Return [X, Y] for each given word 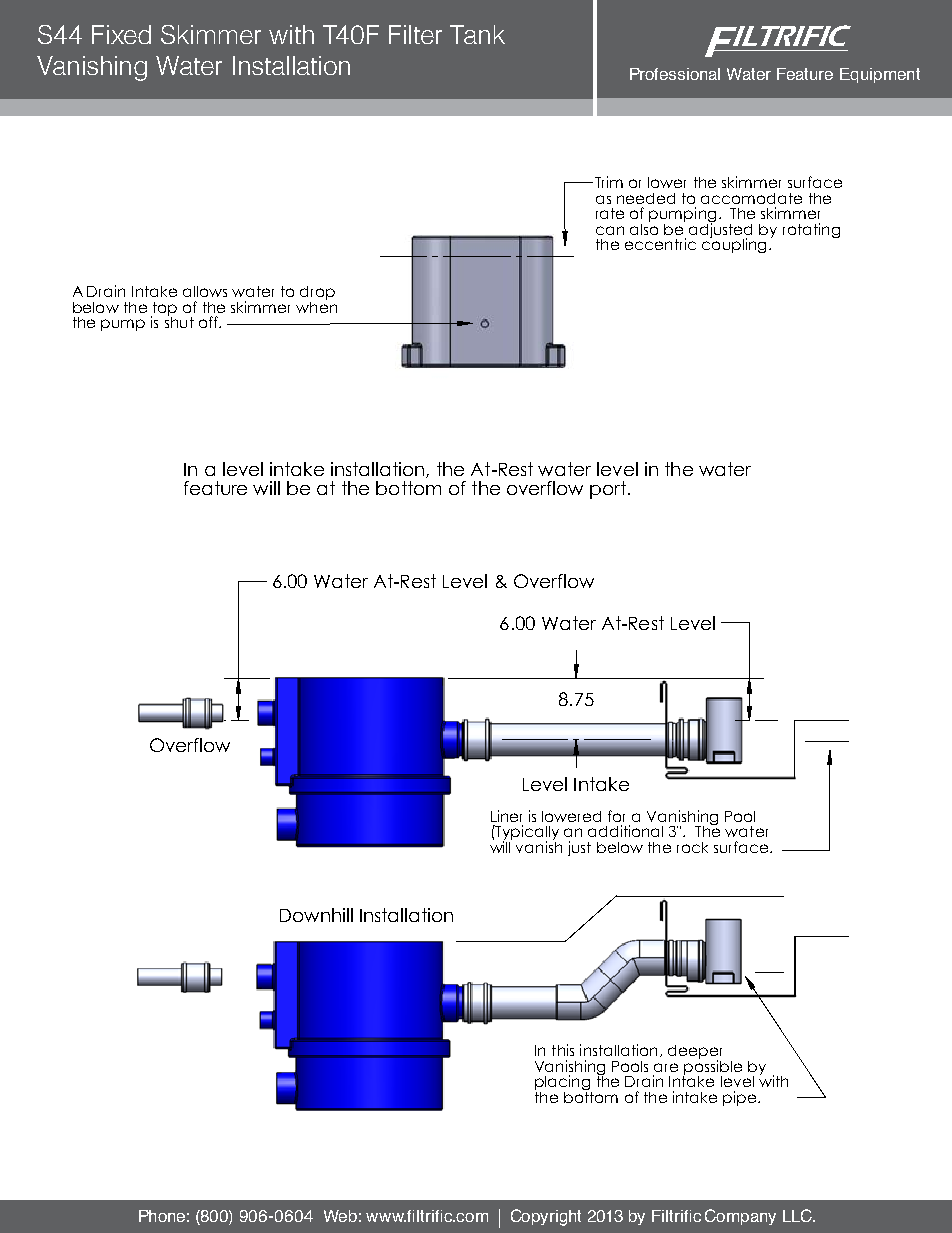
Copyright [546, 1217]
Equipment [880, 75]
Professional [675, 74]
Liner [506, 816]
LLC [798, 1215]
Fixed [121, 34]
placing [563, 1084]
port [608, 490]
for [616, 816]
